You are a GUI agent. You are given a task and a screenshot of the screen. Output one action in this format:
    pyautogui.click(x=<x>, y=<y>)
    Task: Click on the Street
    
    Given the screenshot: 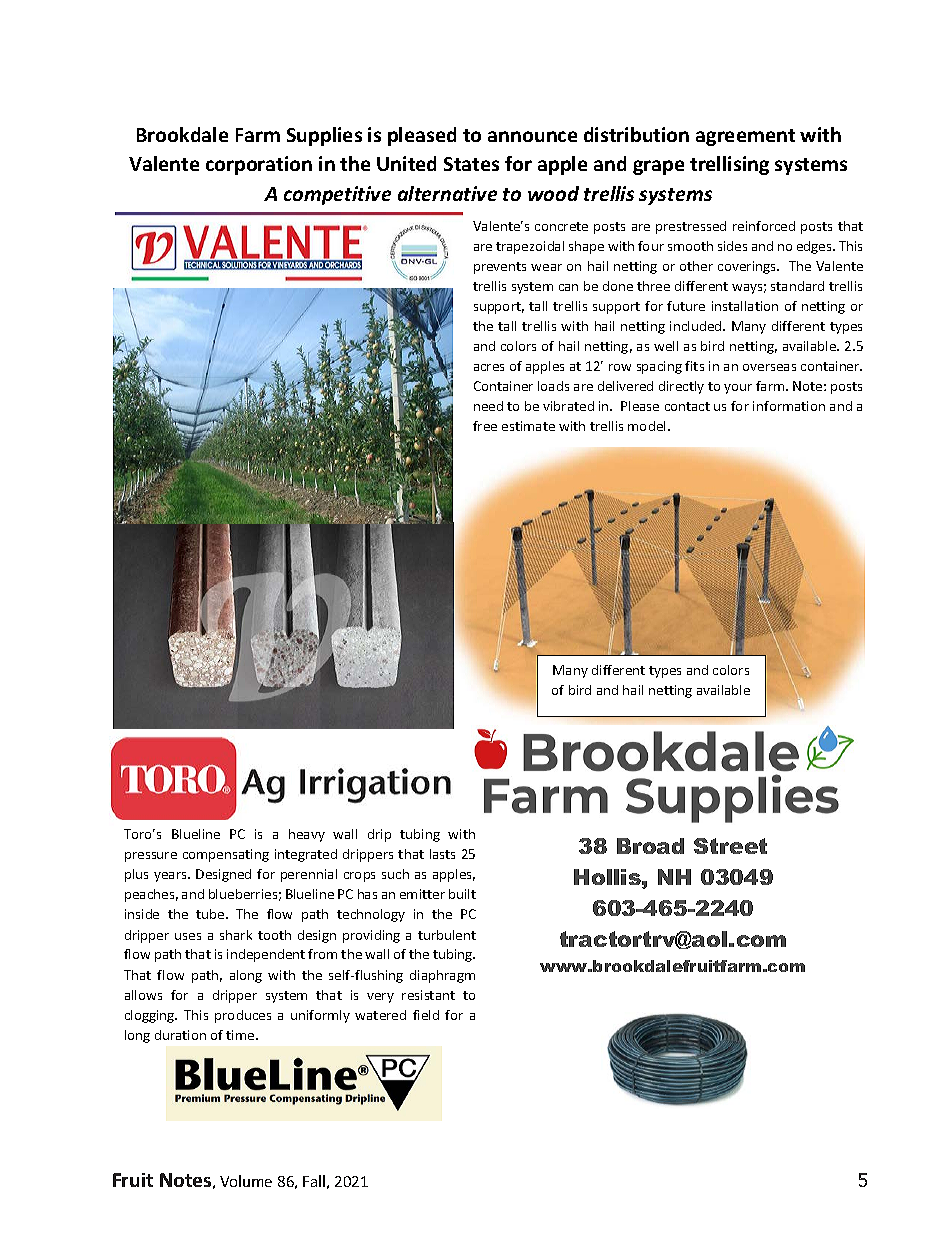 What is the action you would take?
    pyautogui.click(x=730, y=846)
